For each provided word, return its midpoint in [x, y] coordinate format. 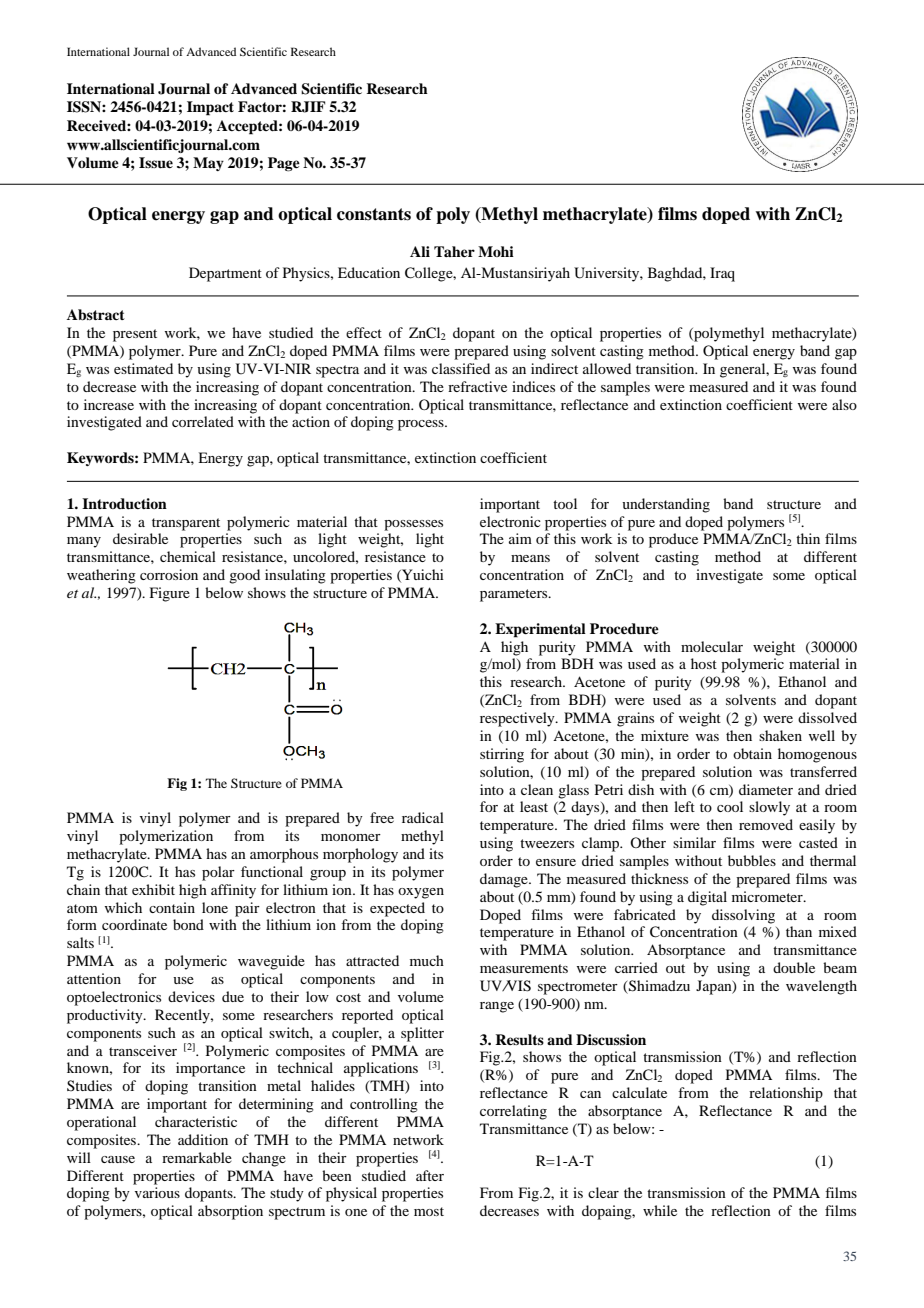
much [427, 960]
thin [808, 538]
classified [461, 368]
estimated [143, 368]
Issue [156, 163]
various [157, 1192]
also [844, 404]
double [794, 967]
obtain [752, 753]
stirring [502, 755]
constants [374, 214]
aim [520, 538]
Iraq [722, 274]
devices [191, 996]
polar [218, 873]
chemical [188, 556]
